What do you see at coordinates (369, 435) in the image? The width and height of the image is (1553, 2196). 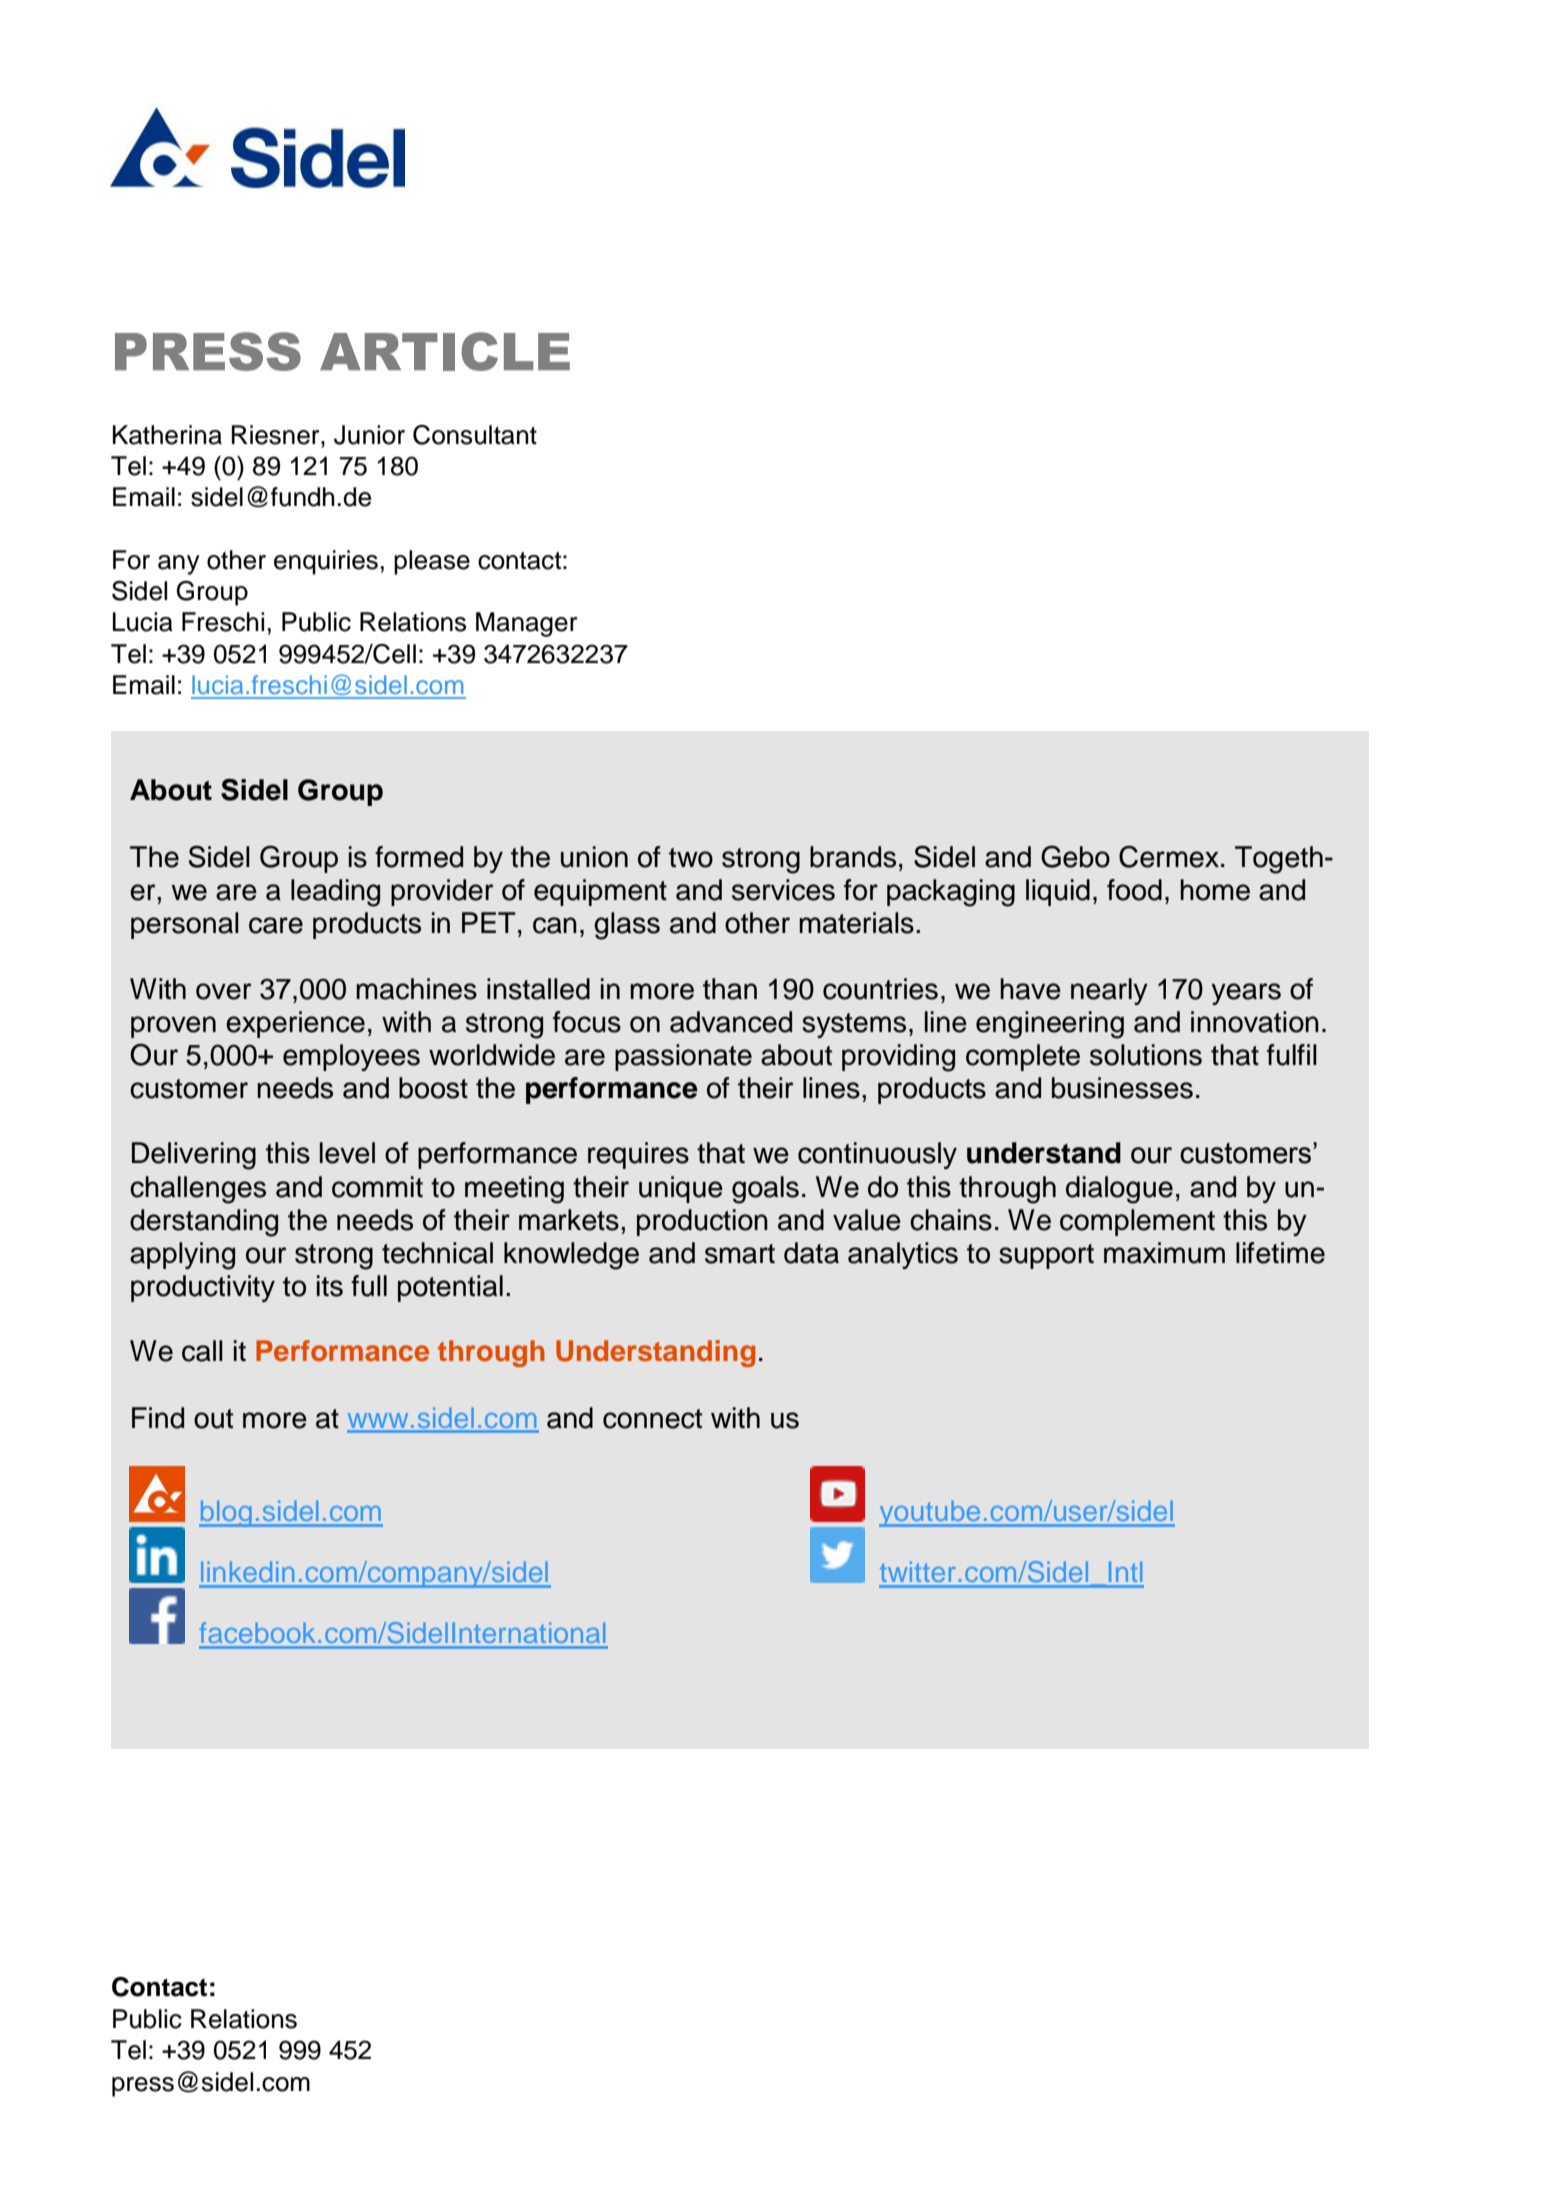 I see `Junior` at bounding box center [369, 435].
